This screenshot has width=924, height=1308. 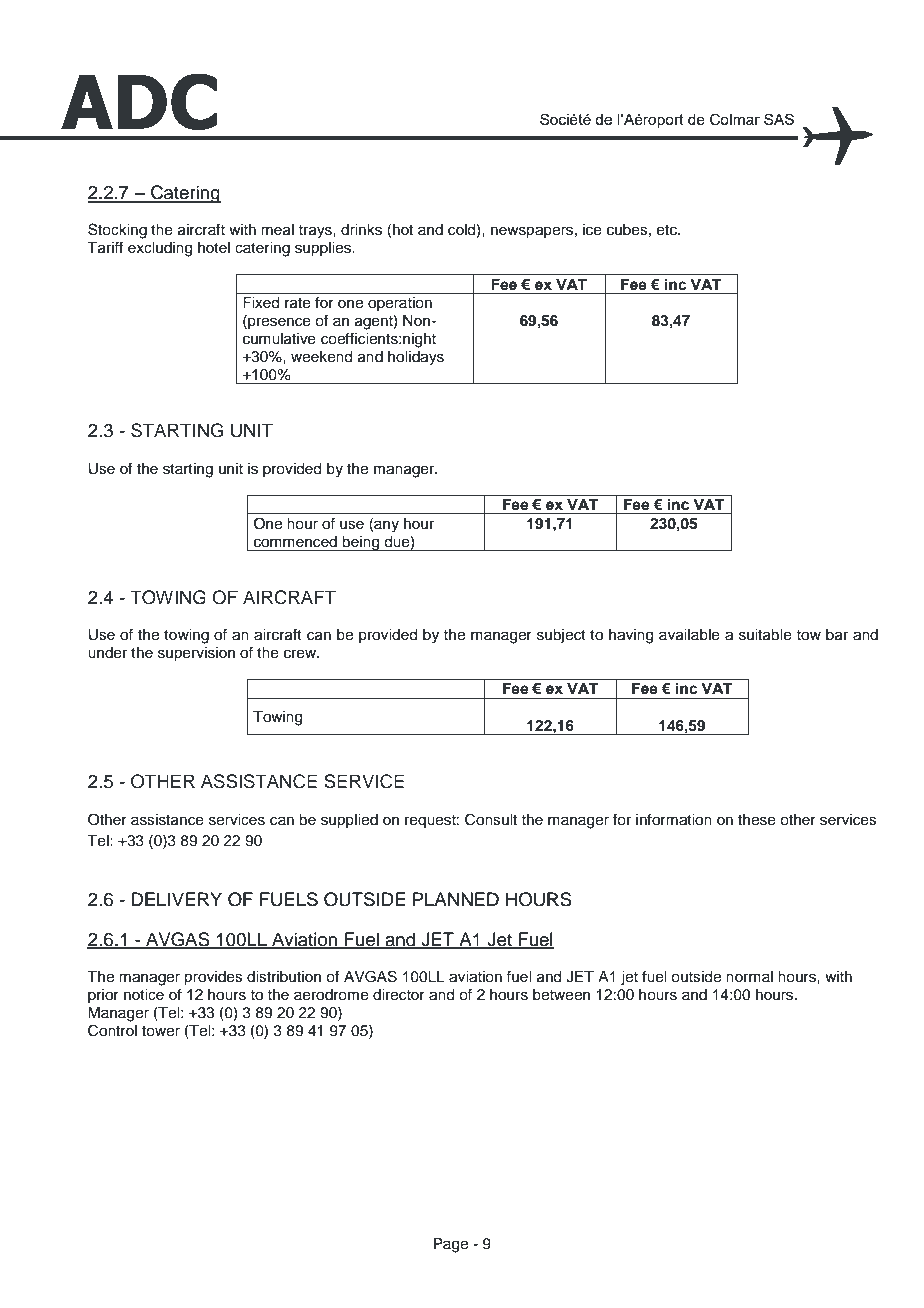 I want to click on holidays, so click(x=416, y=358).
